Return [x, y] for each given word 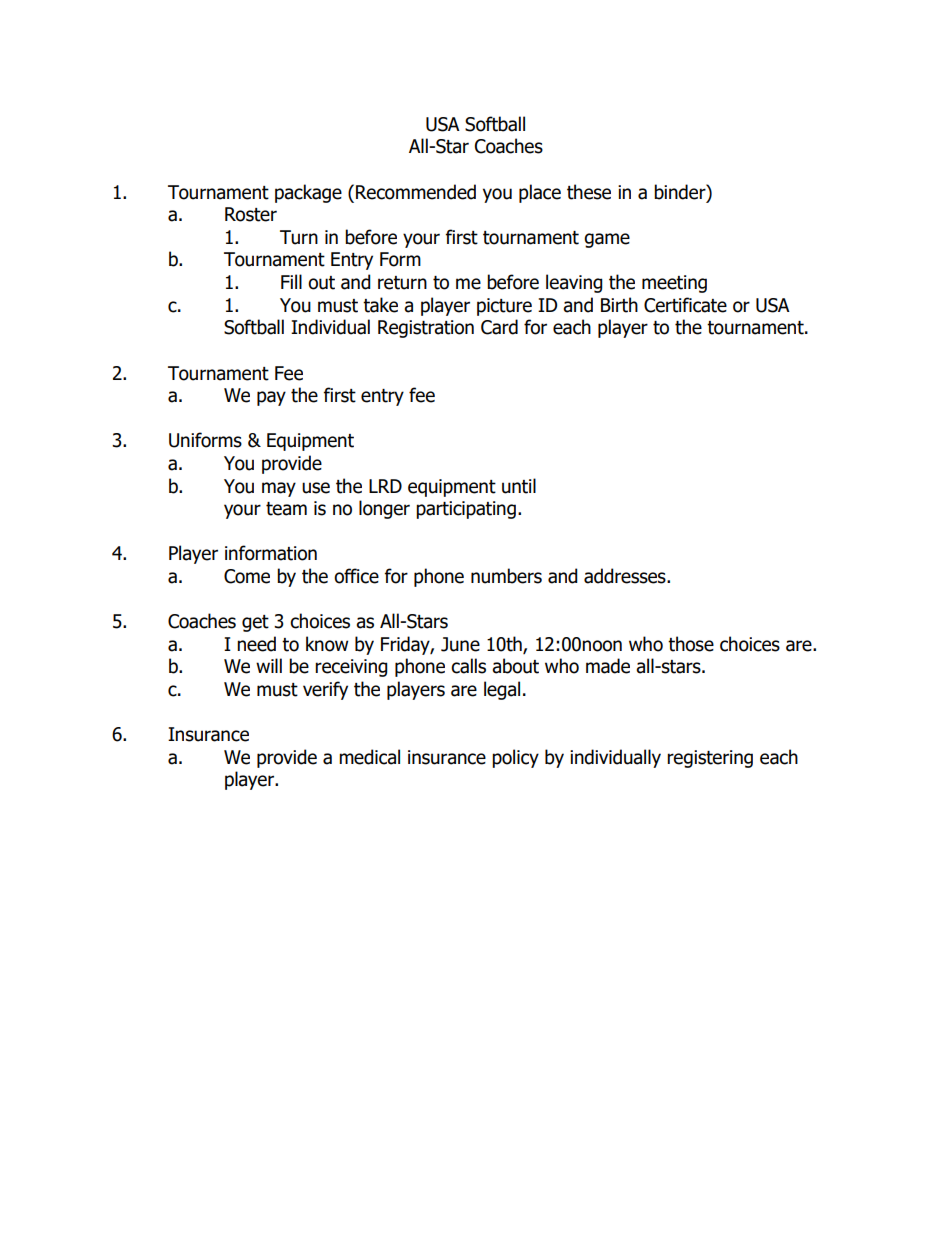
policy [515, 758]
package [308, 193]
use [316, 488]
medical [369, 757]
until [519, 486]
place [540, 193]
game [607, 240]
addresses [626, 576]
